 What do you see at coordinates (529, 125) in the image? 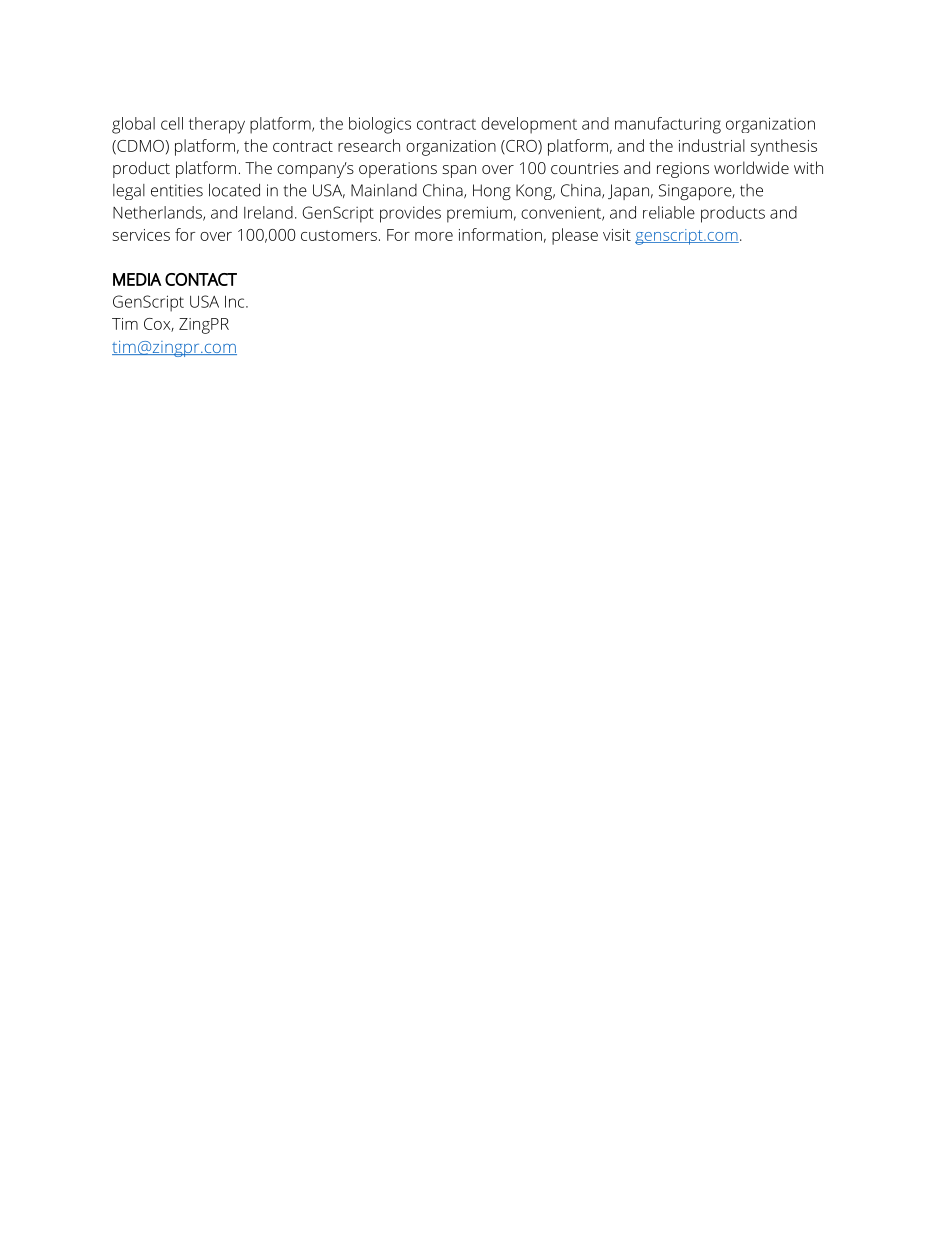
I see `development` at bounding box center [529, 125].
